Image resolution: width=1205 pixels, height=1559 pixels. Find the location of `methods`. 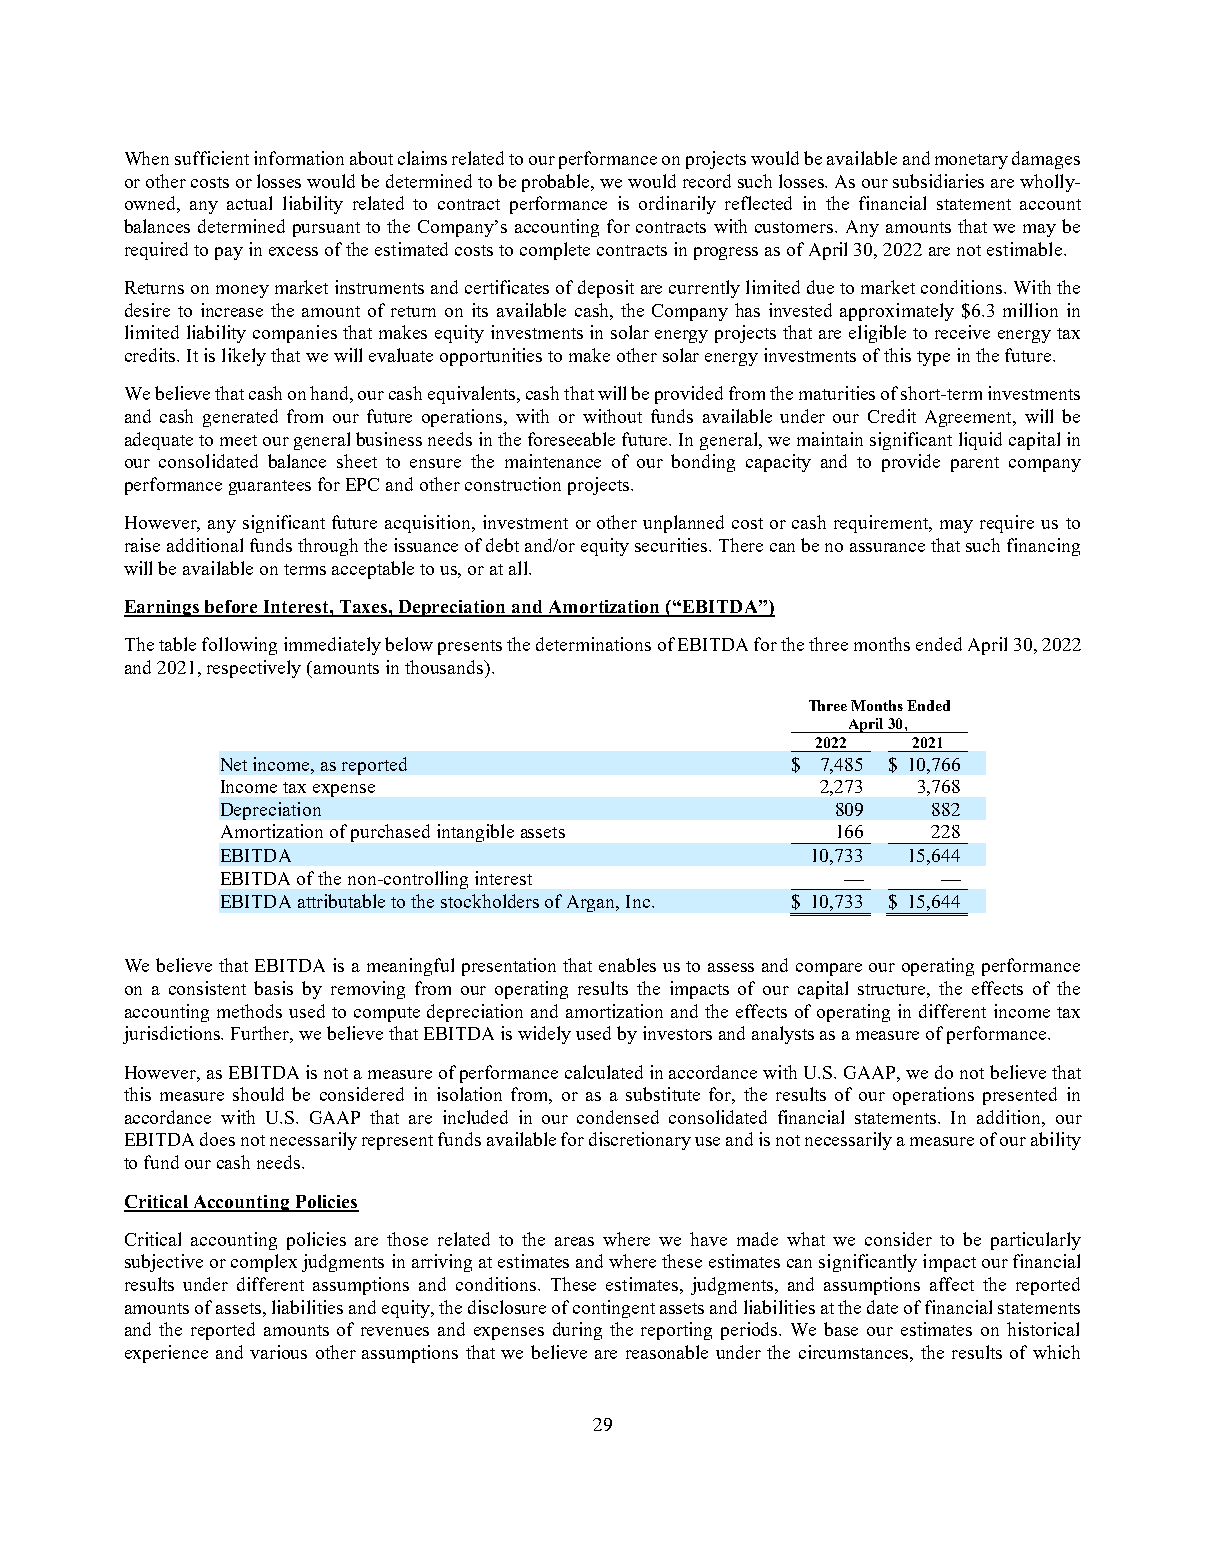

methods is located at coordinates (249, 1011).
